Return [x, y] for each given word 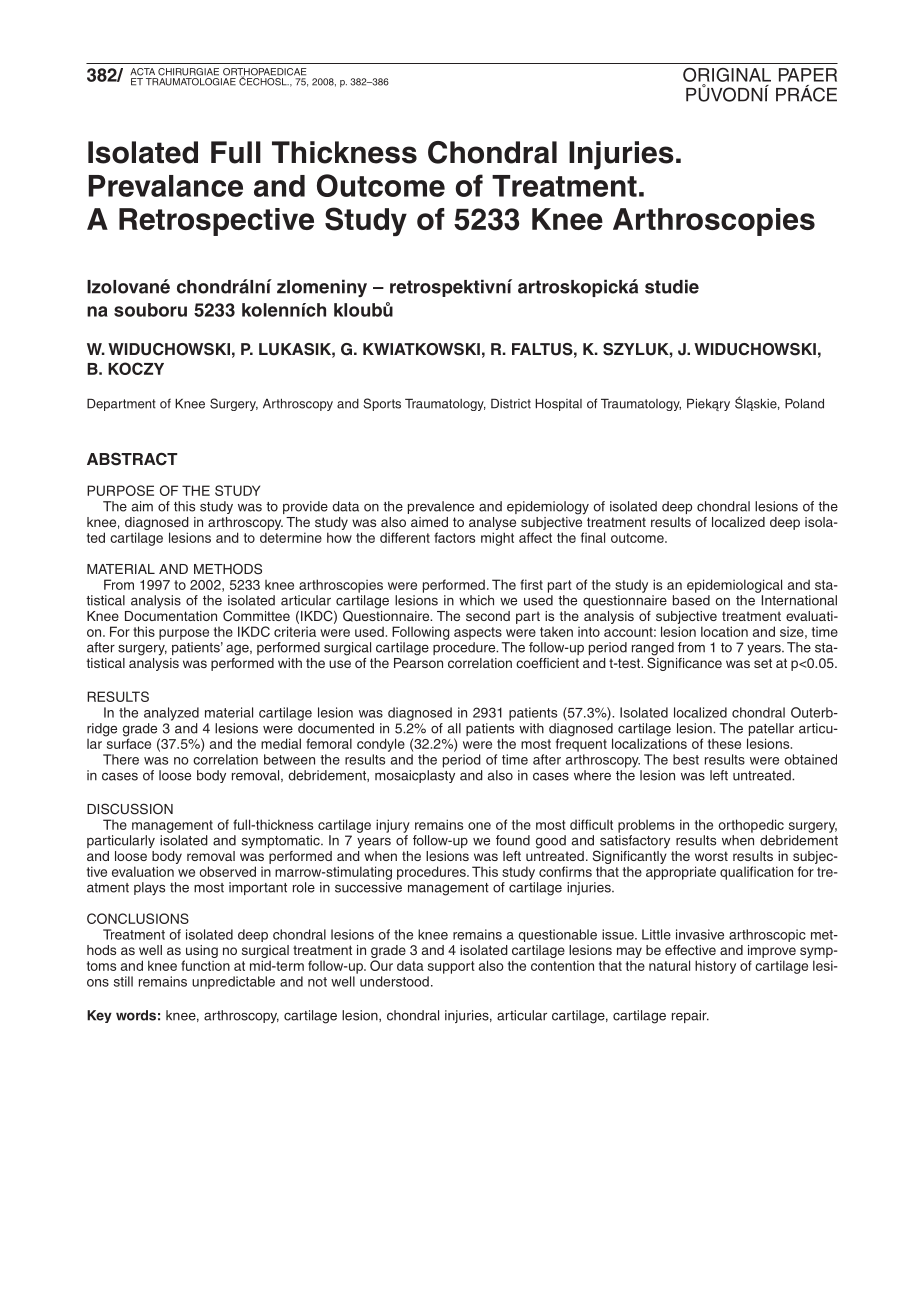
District [511, 404]
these [724, 744]
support [451, 967]
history [715, 967]
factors [454, 537]
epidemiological [734, 586]
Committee [256, 615]
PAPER [808, 75]
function [205, 965]
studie [672, 286]
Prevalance [166, 186]
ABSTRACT [132, 459]
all [454, 728]
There [121, 759]
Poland [804, 404]
